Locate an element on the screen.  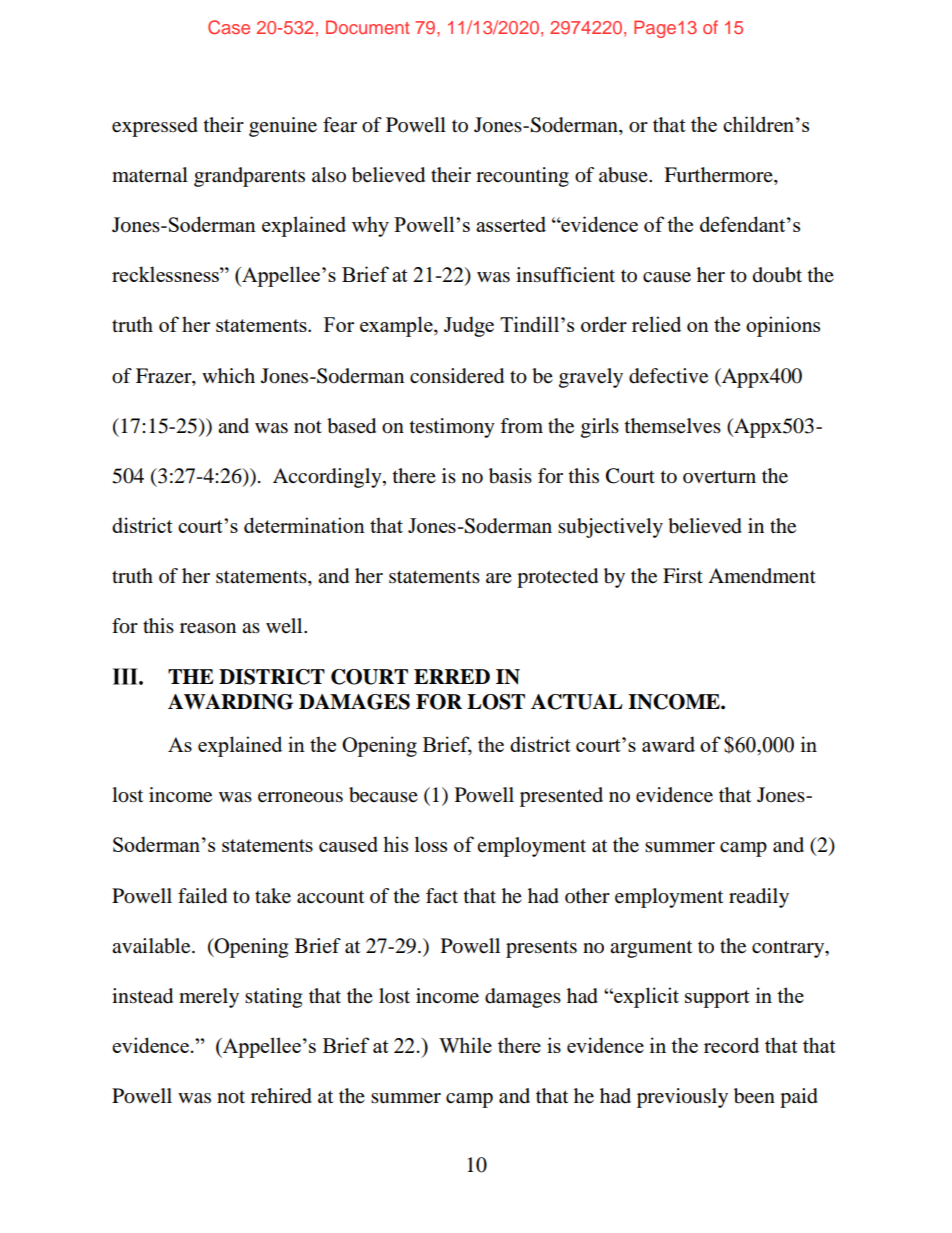
Case is located at coordinates (229, 27).
